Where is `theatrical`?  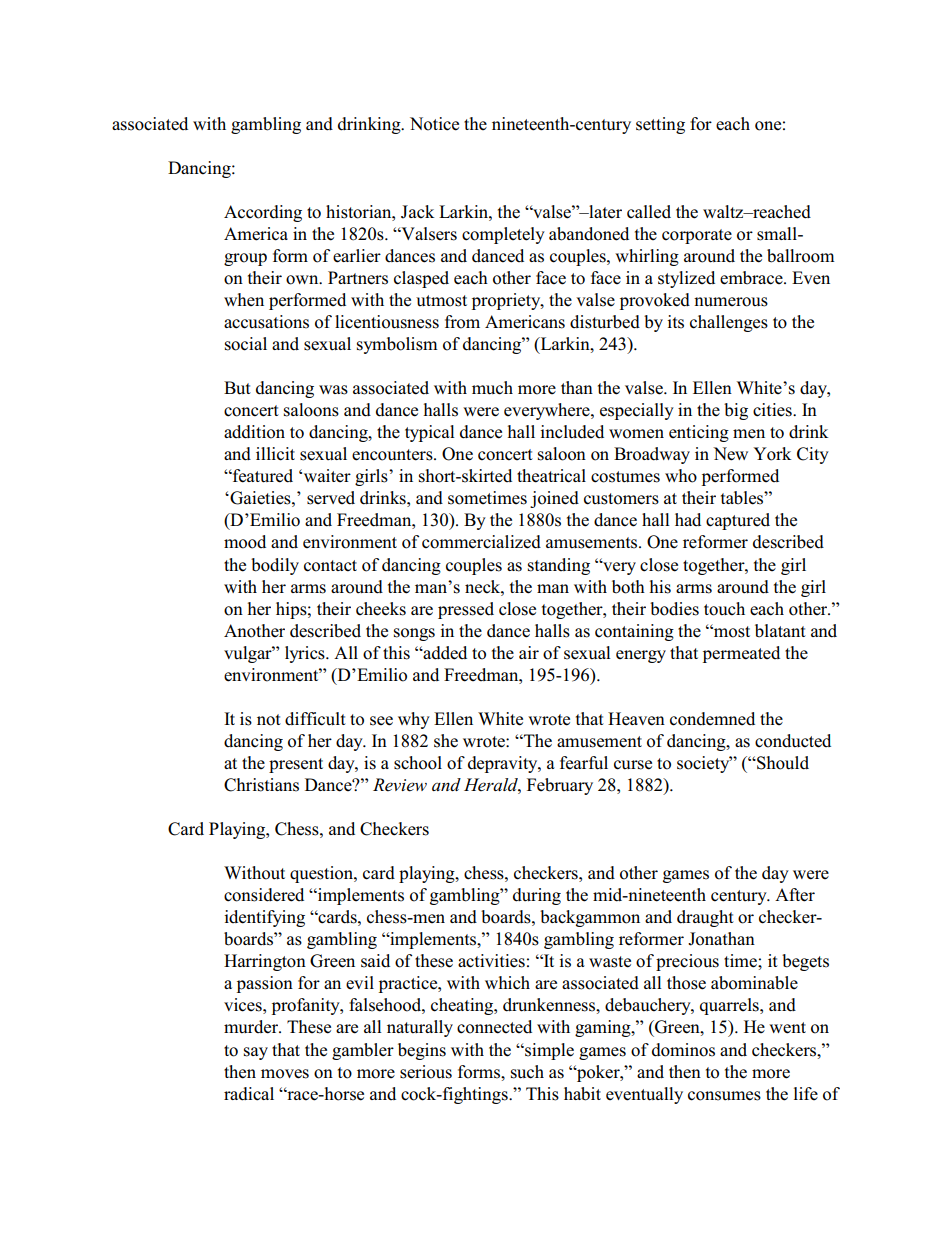 theatrical is located at coordinates (551, 476).
